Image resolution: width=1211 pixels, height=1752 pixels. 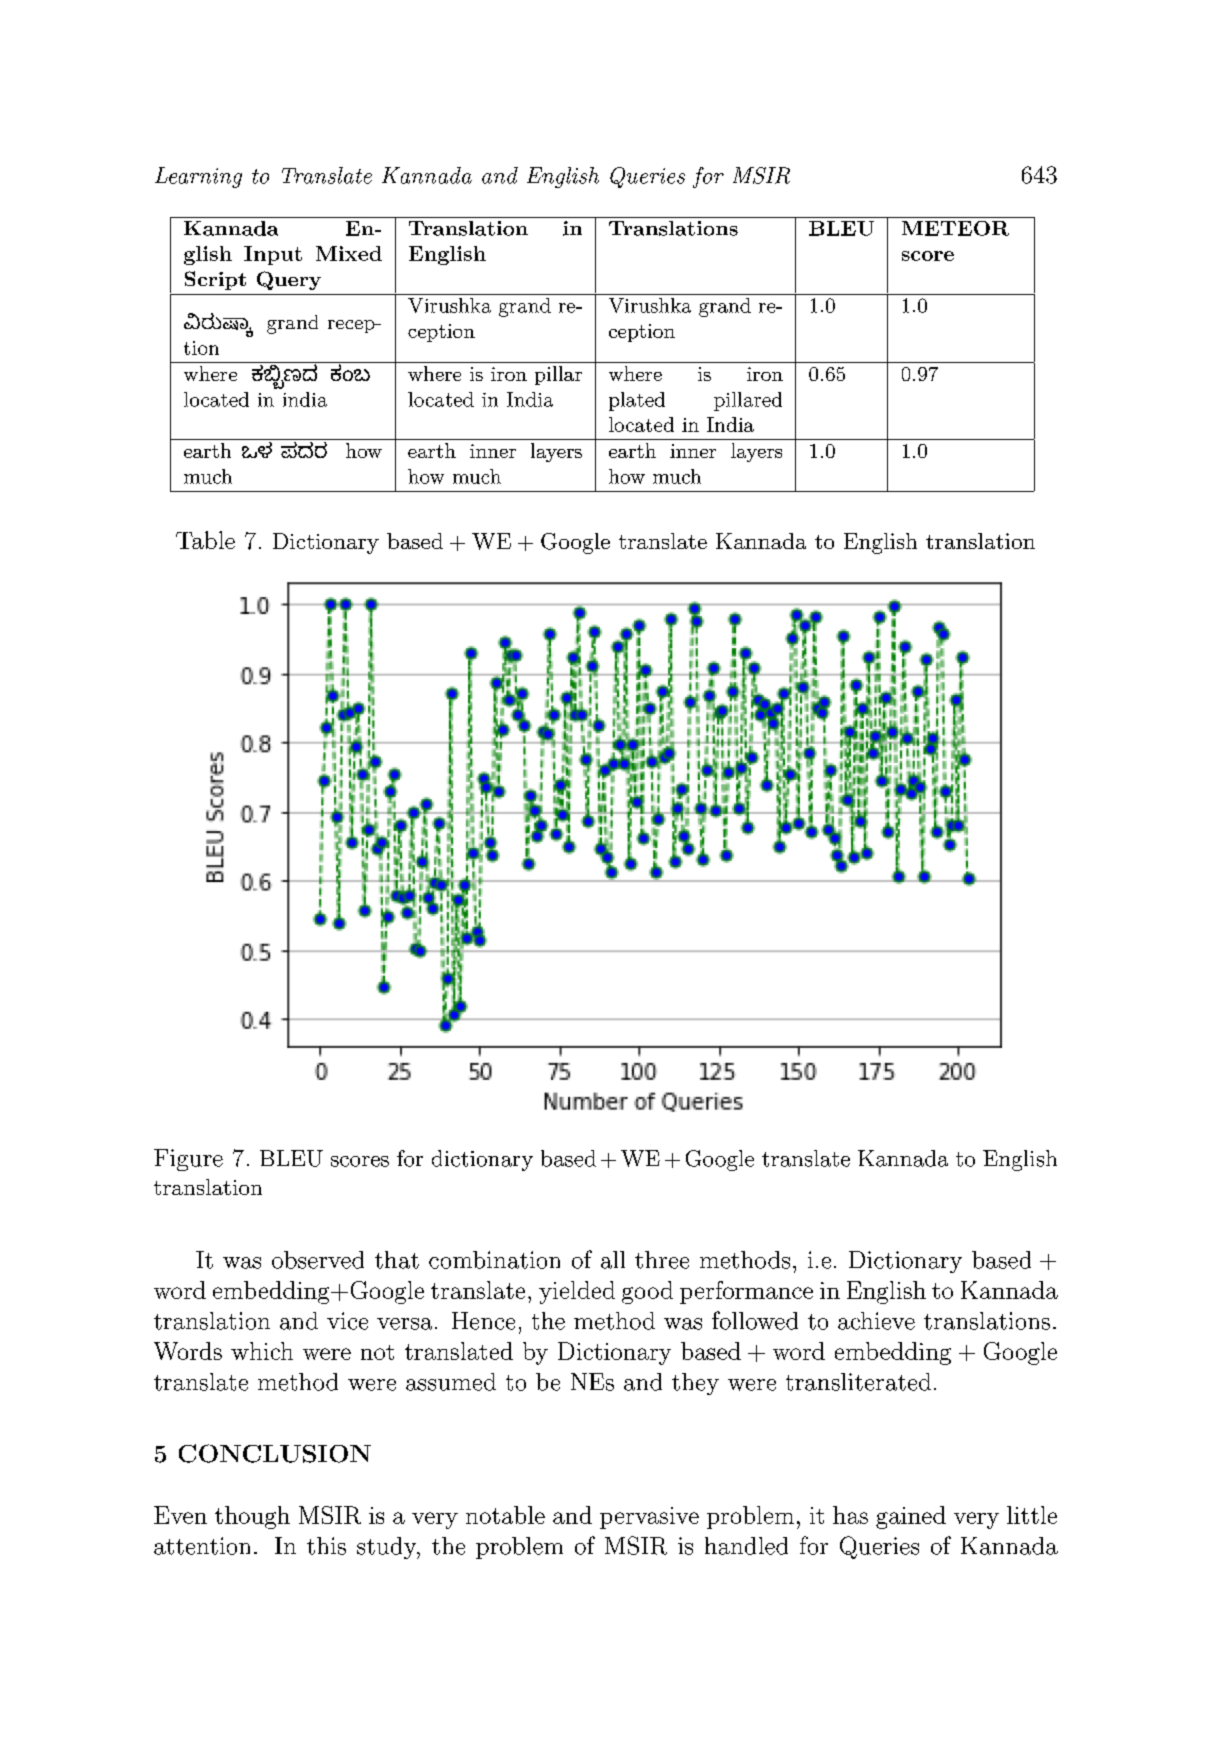 I want to click on Mixed, so click(x=349, y=253).
